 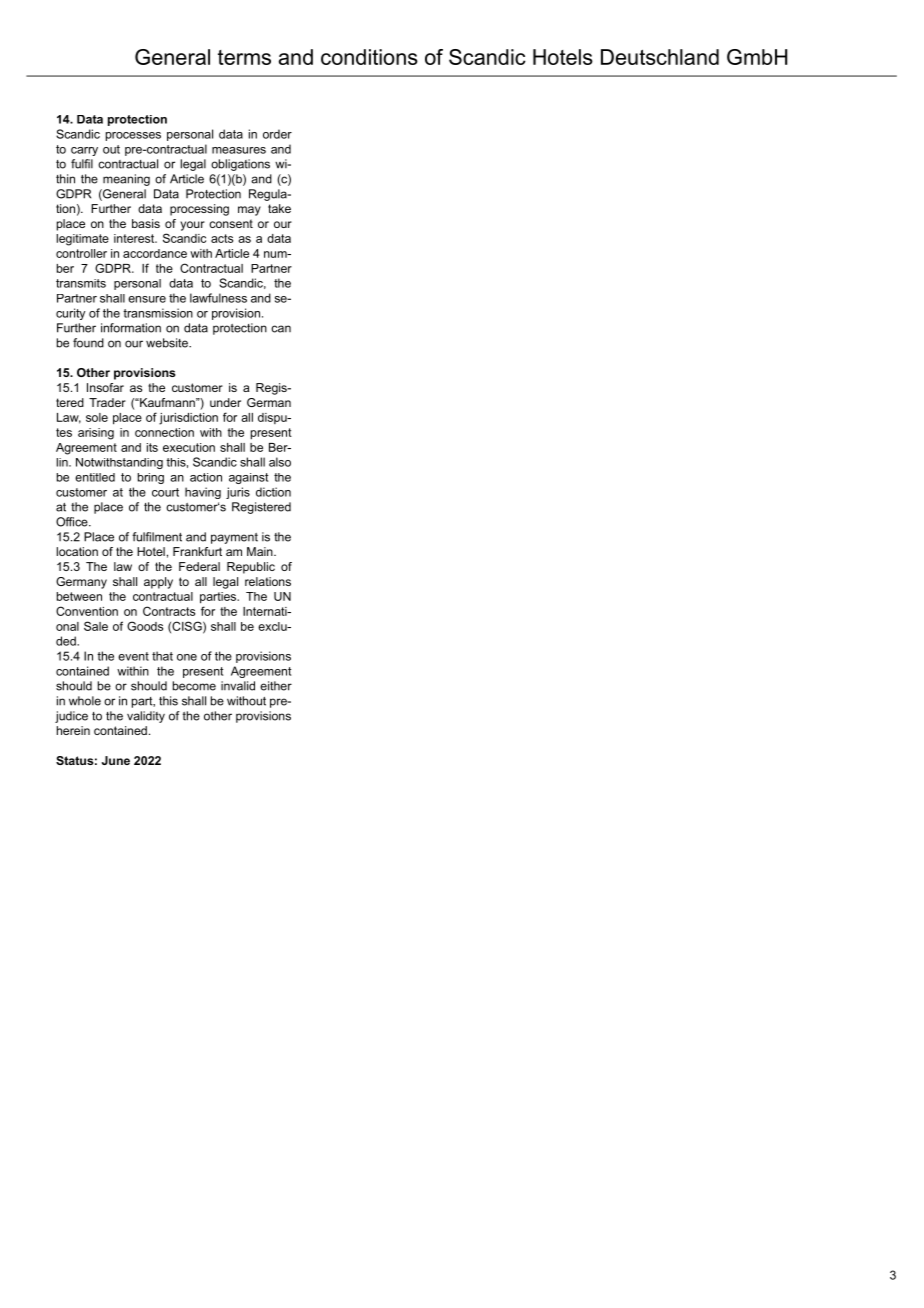 I want to click on Republic, so click(x=251, y=568).
